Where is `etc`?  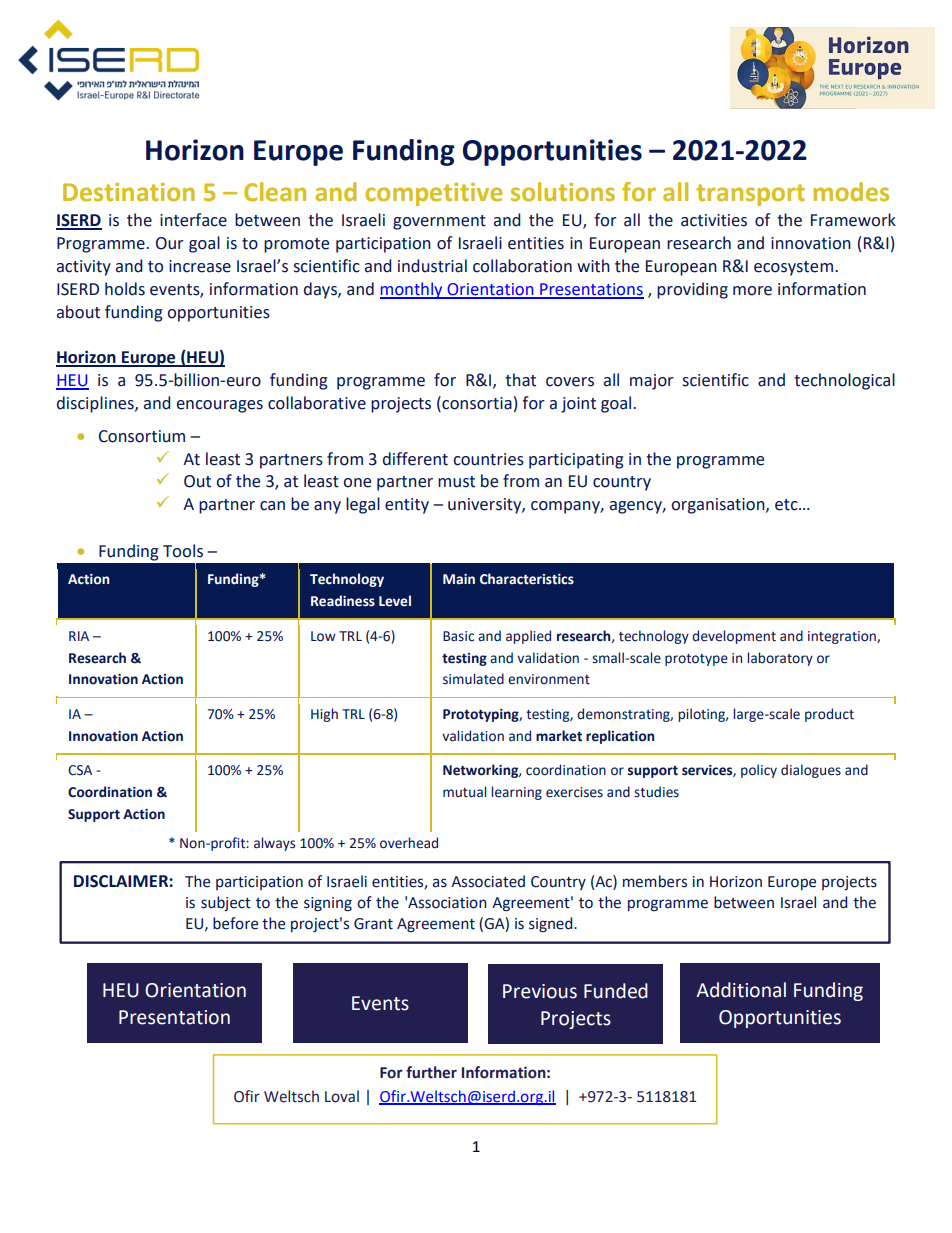
etc is located at coordinates (787, 505).
